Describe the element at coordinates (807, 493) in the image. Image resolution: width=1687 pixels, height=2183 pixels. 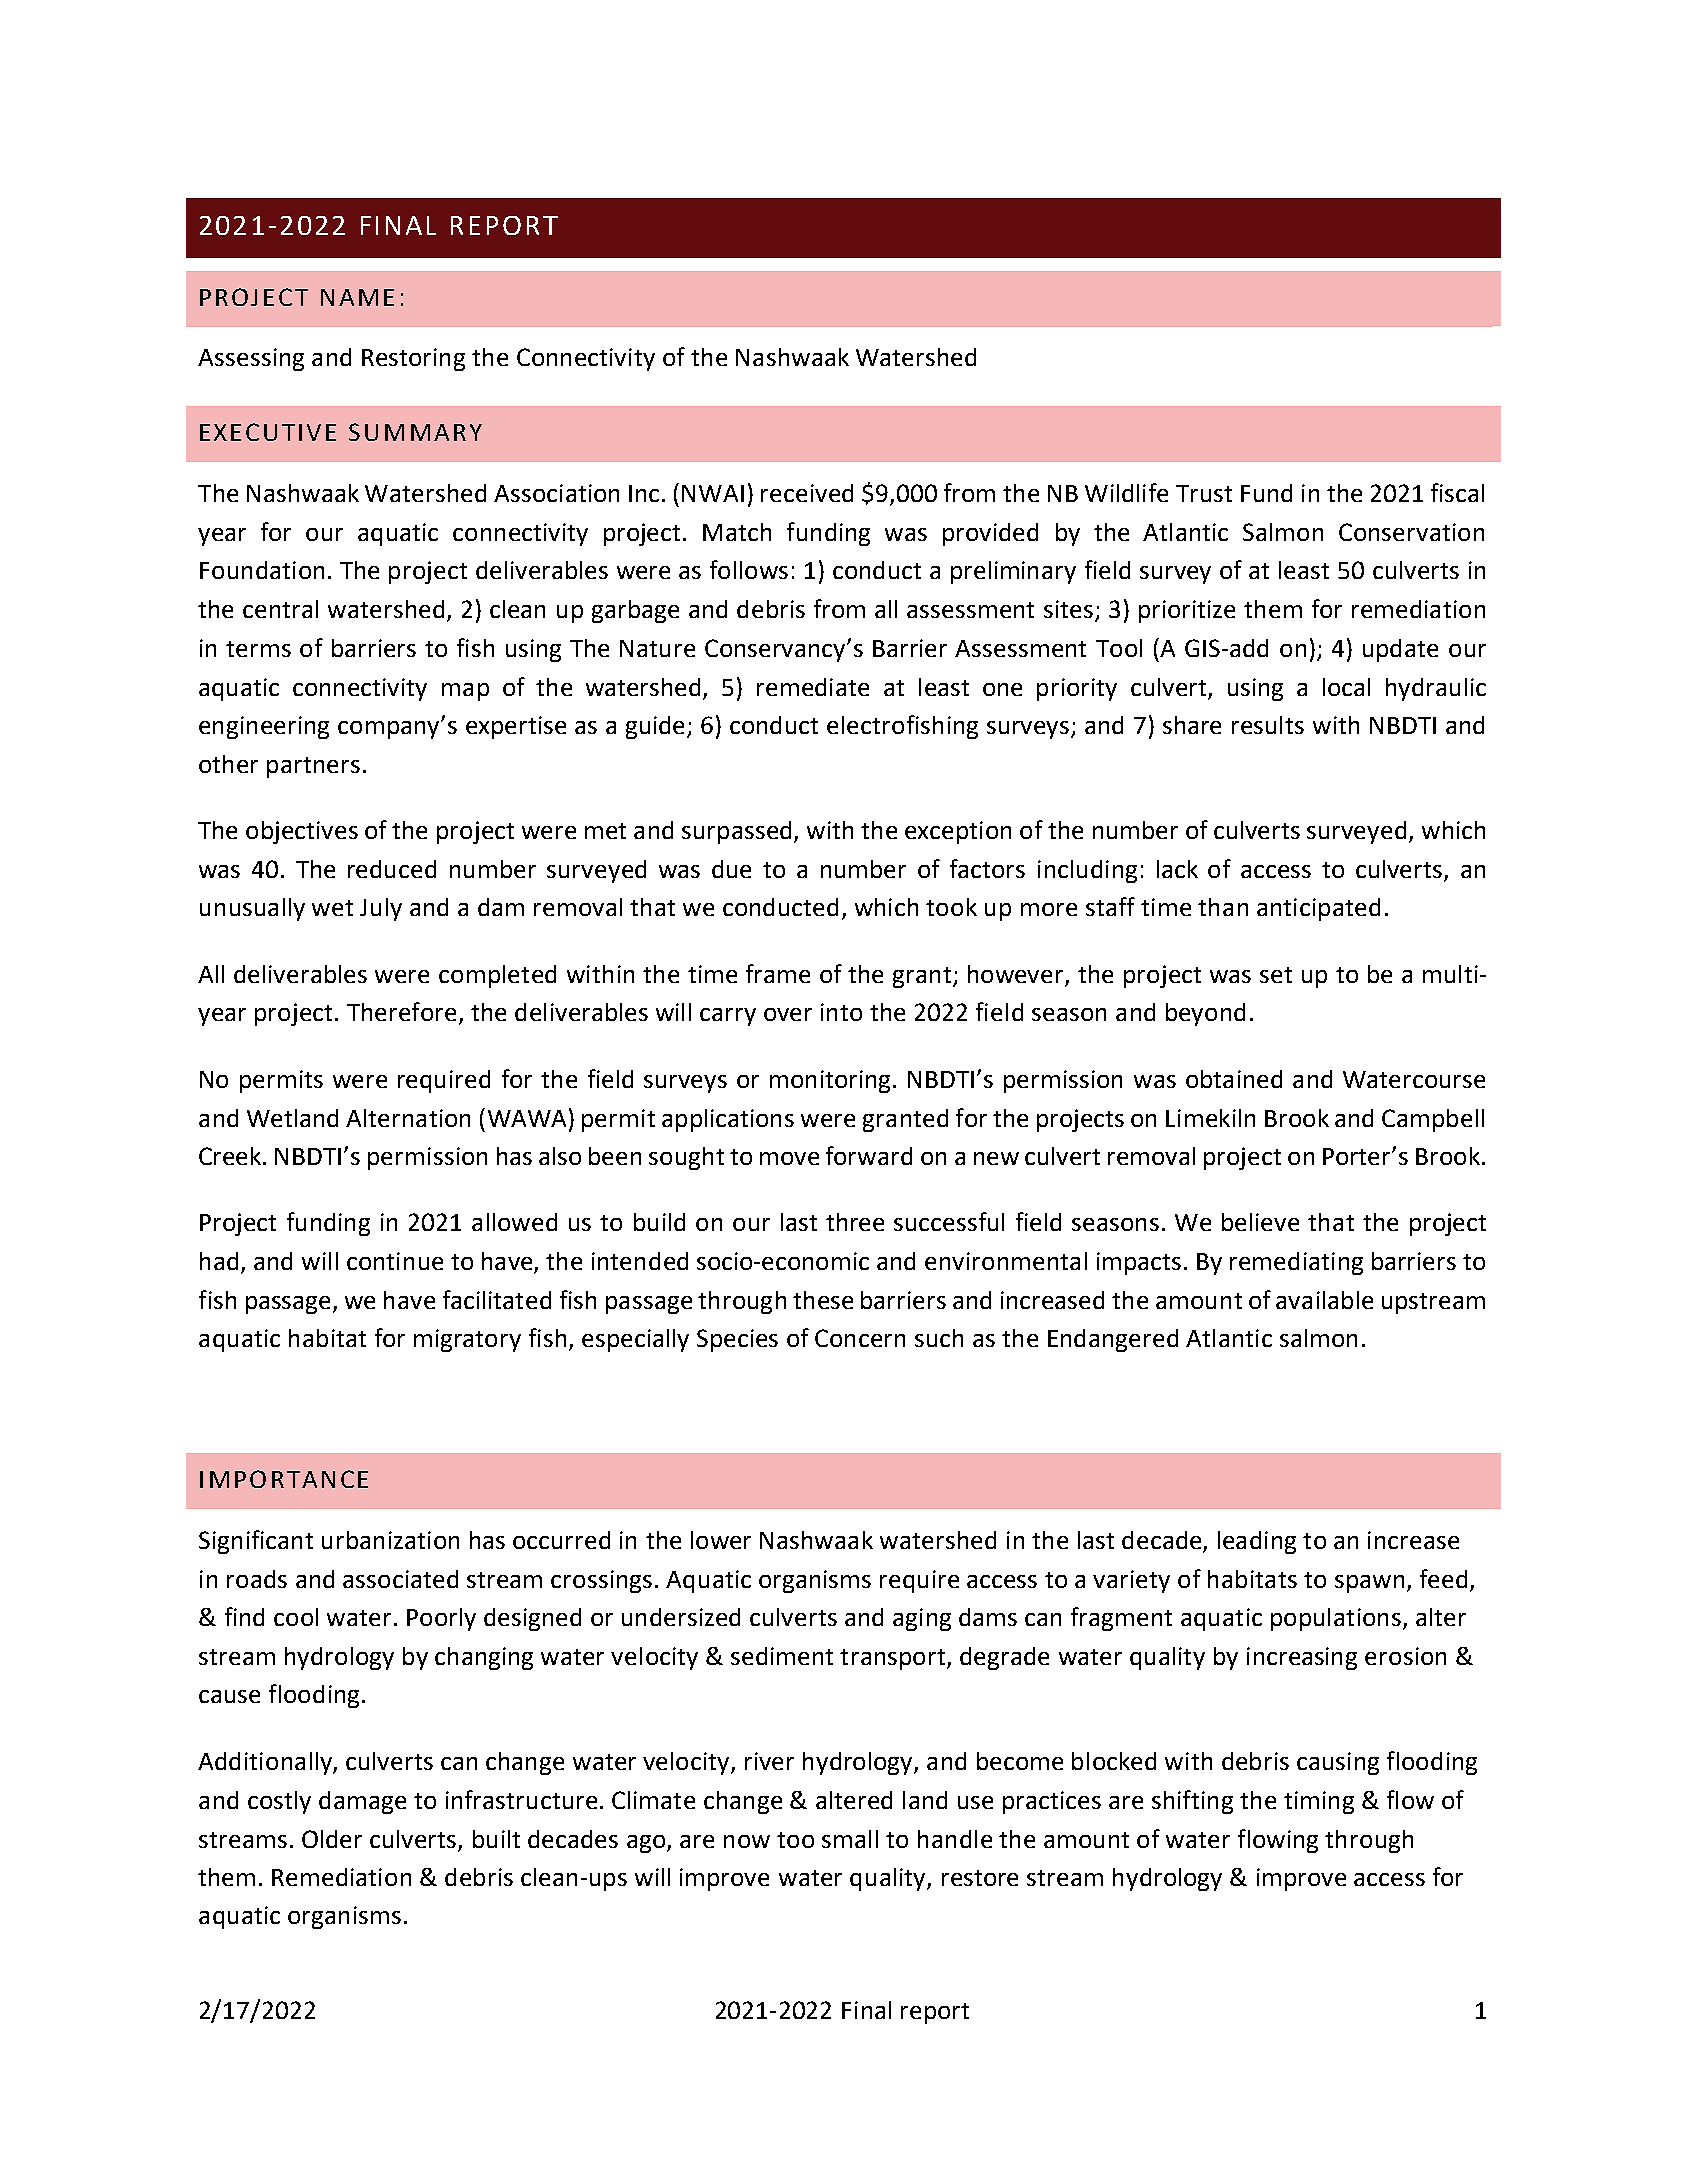
I see `received` at that location.
